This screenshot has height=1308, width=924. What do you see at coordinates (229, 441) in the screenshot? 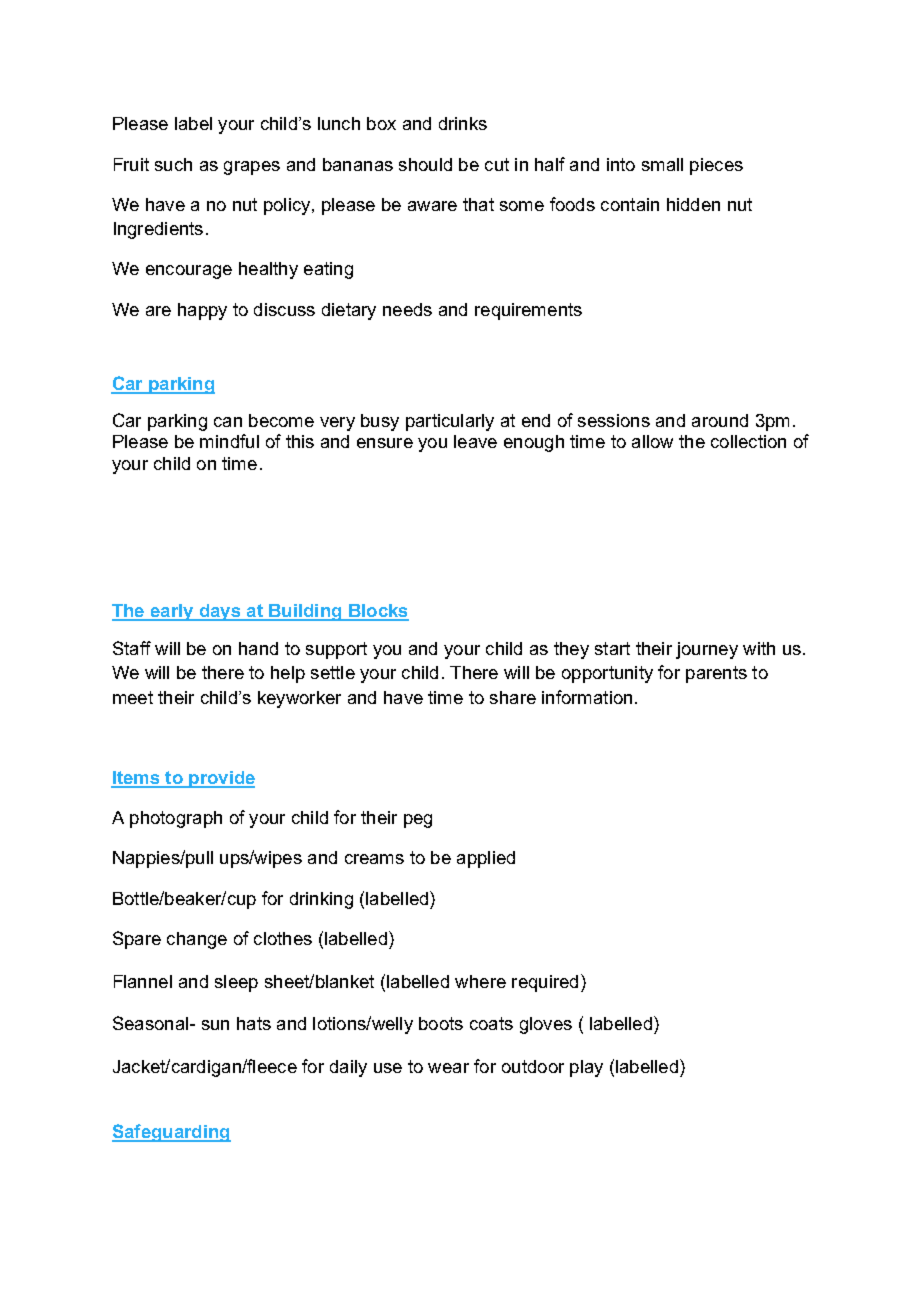
I see `mindful` at bounding box center [229, 441].
